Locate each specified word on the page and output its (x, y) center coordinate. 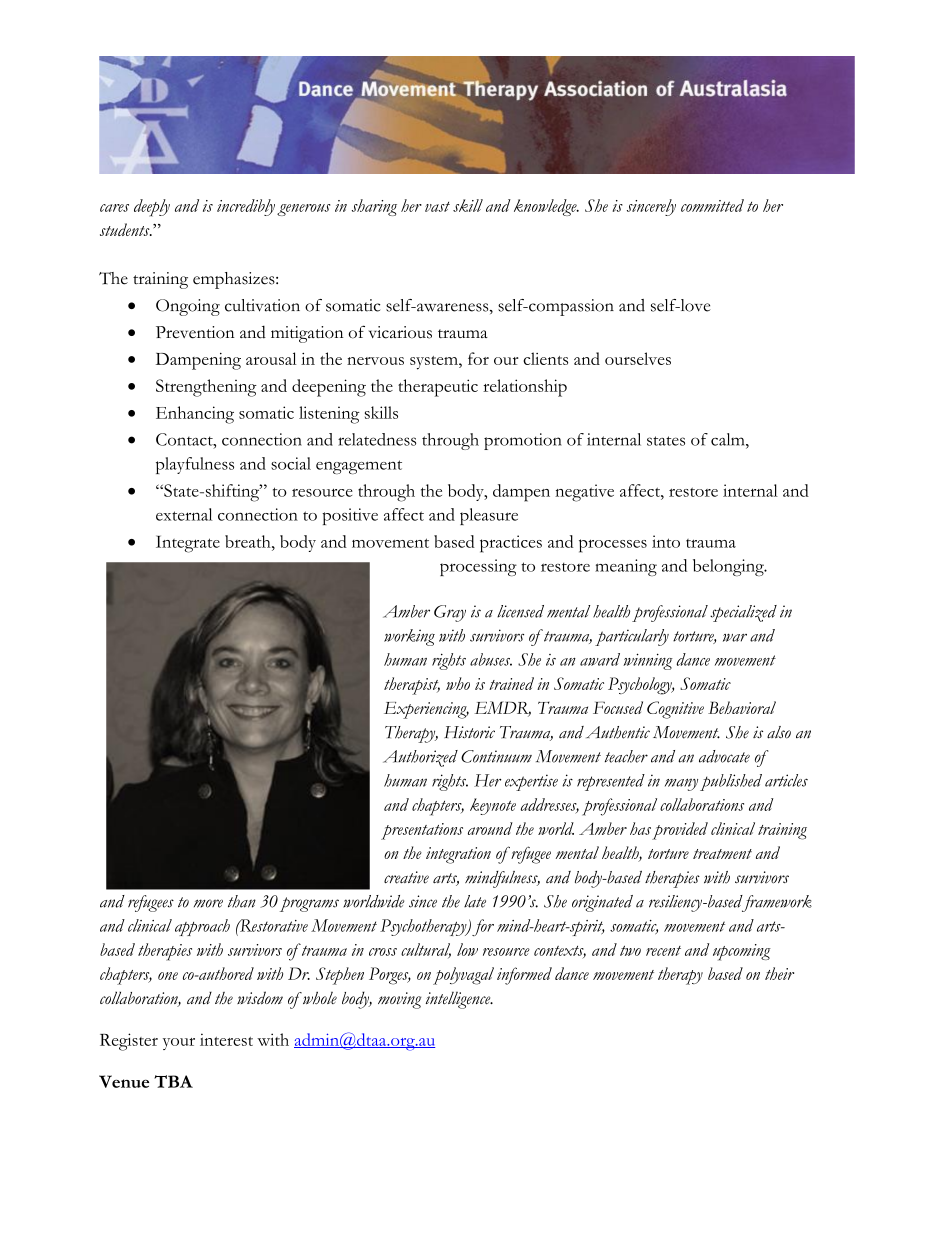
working (409, 637)
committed (712, 205)
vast (437, 207)
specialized (743, 613)
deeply (152, 208)
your (179, 1044)
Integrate (188, 544)
